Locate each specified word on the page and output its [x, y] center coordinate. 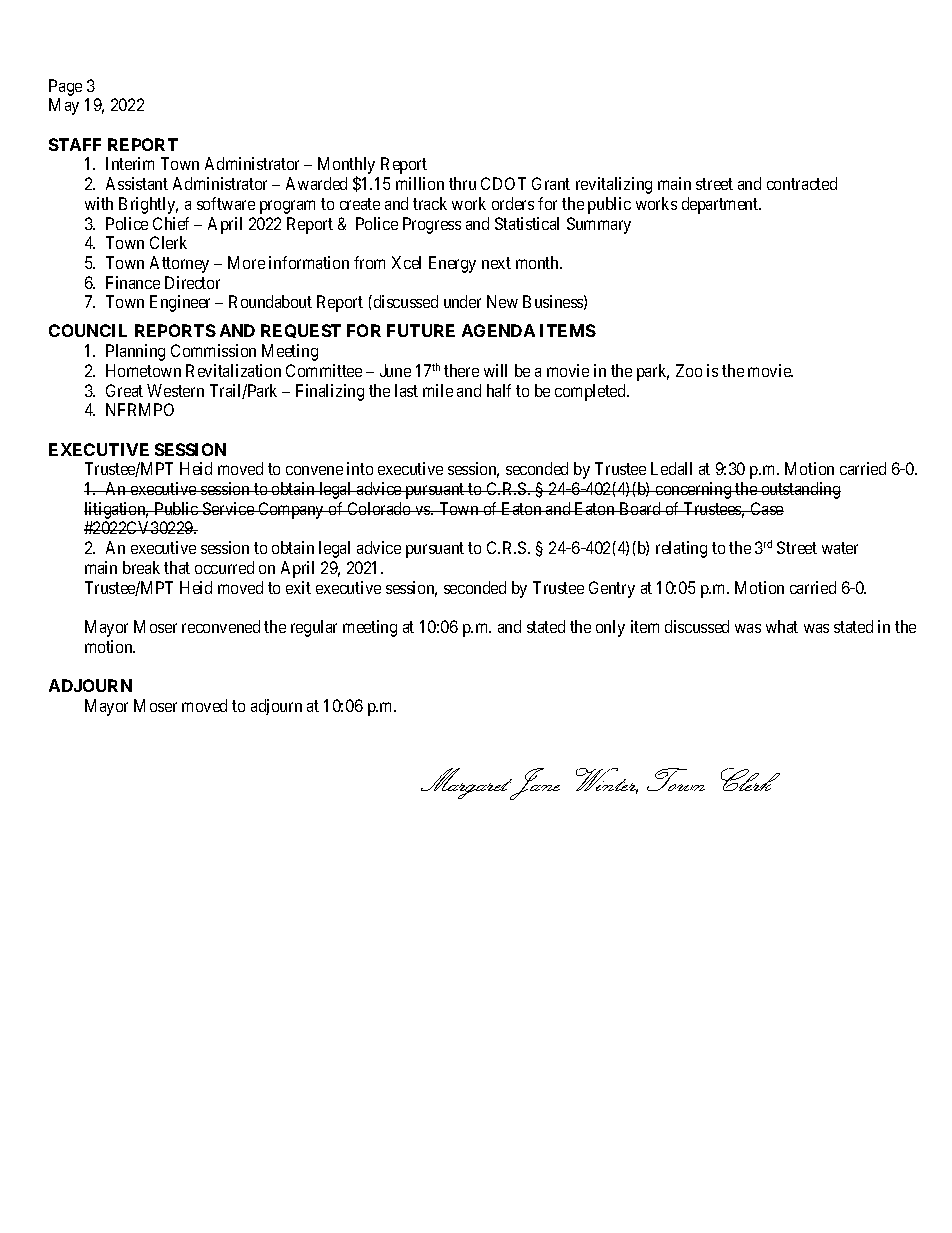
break [141, 567]
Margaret [468, 784]
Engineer [180, 303]
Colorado [379, 508]
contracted [802, 183]
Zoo [689, 370]
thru [462, 183]
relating [681, 549]
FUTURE [421, 330]
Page [65, 87]
